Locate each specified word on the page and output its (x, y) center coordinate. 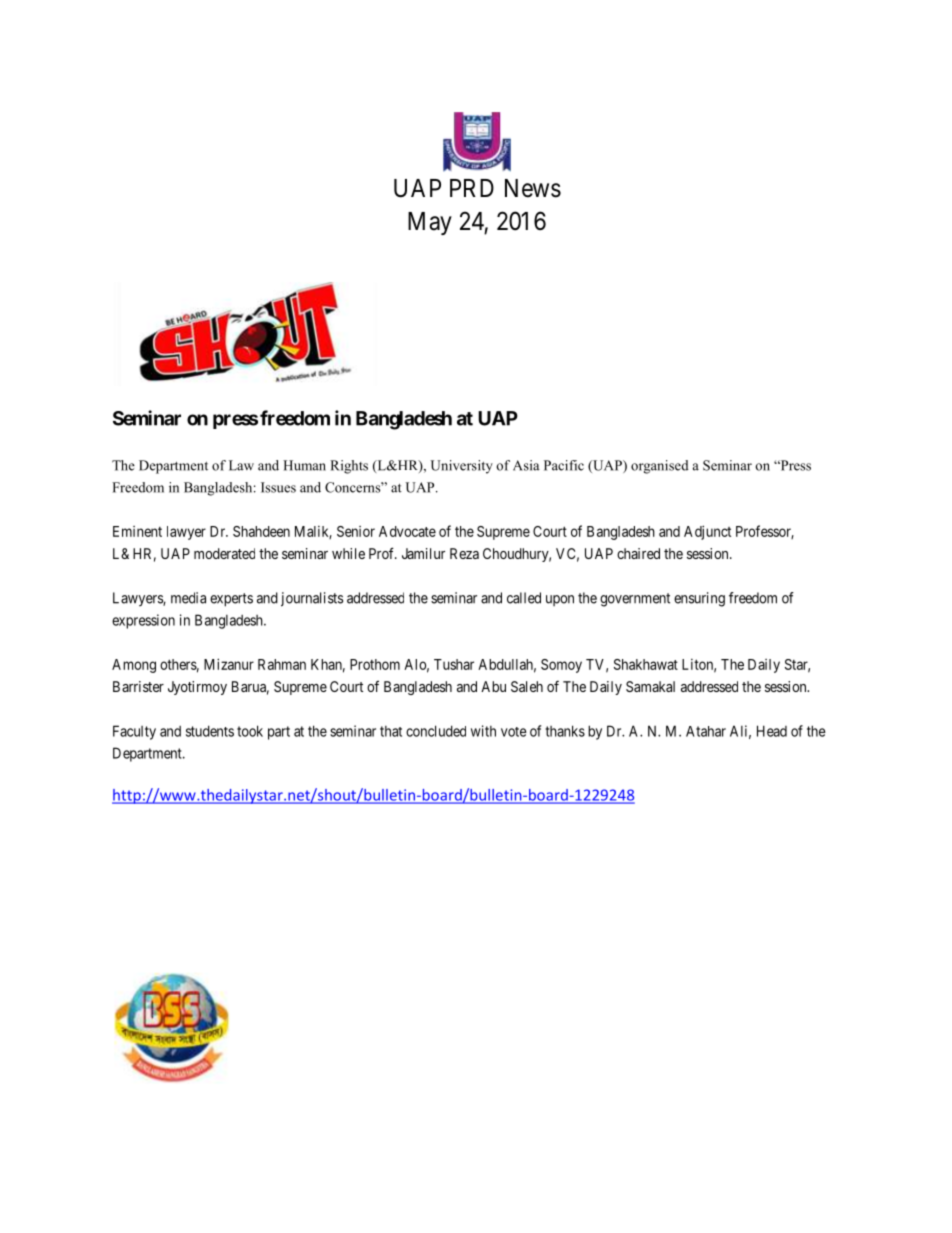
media (188, 598)
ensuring (699, 599)
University (462, 467)
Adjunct (707, 532)
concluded (436, 731)
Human (304, 465)
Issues (278, 487)
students (210, 731)
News (533, 188)
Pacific (564, 465)
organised (660, 467)
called (524, 598)
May (430, 223)
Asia (526, 465)
